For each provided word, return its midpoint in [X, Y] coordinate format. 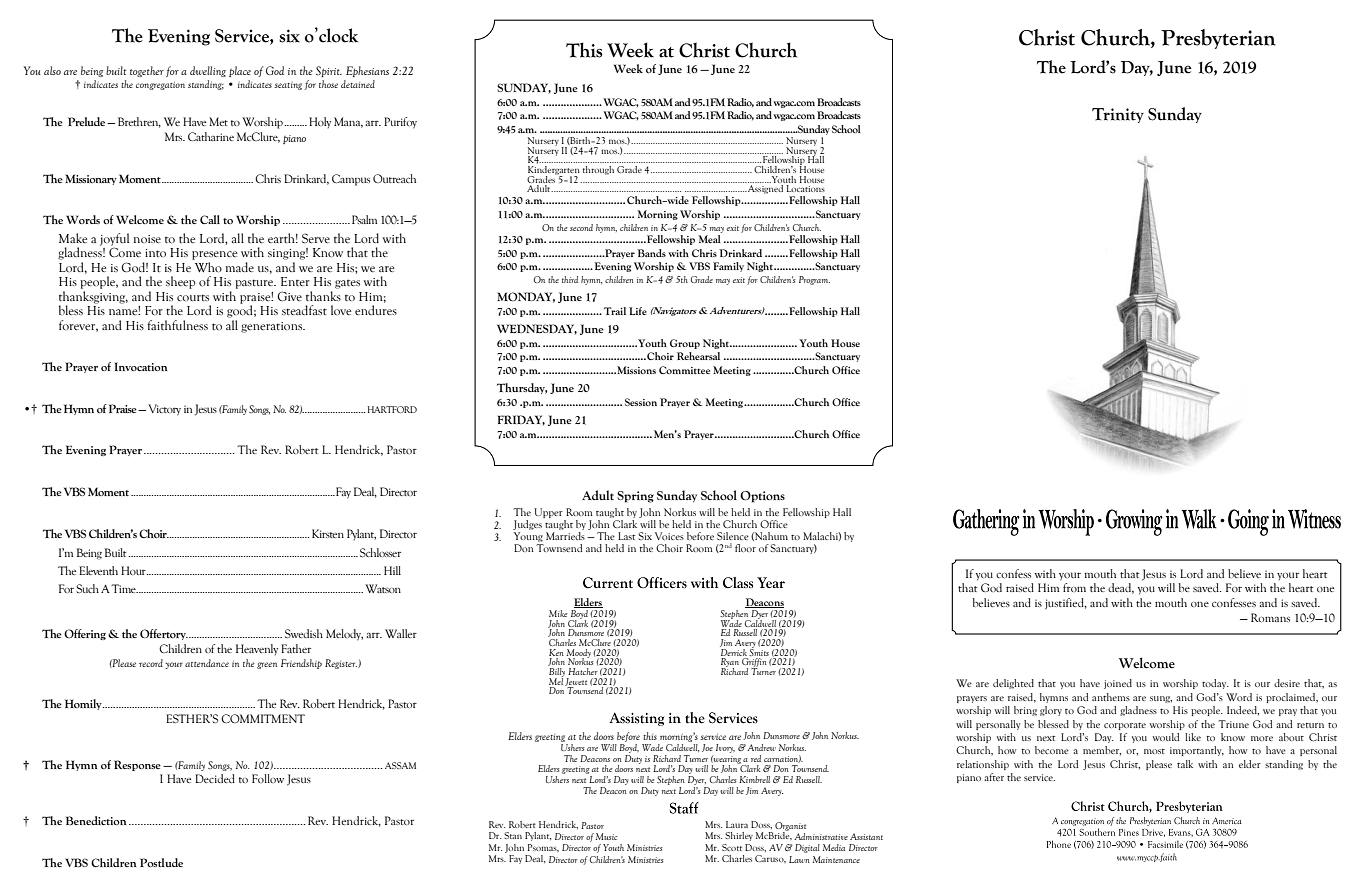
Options [762, 497]
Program [814, 280]
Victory [164, 410]
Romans [1270, 617]
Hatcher [583, 671]
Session [641, 402]
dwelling [208, 71]
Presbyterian [1218, 39]
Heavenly [257, 649]
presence [214, 255]
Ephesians [367, 71]
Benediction [96, 820]
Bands [651, 253]
